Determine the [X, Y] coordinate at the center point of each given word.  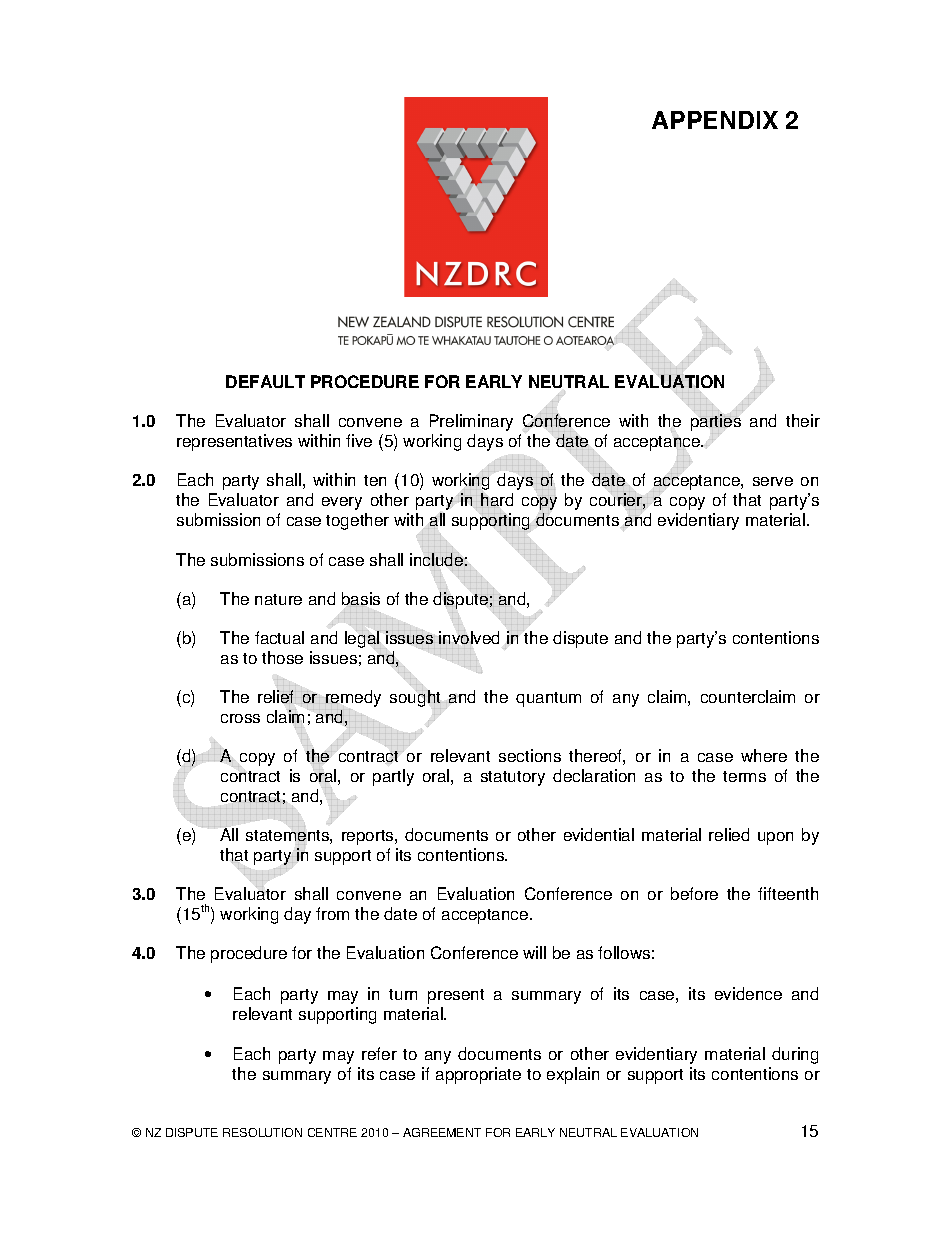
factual [279, 637]
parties [716, 423]
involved [469, 637]
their [803, 420]
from [332, 913]
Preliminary [471, 422]
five [359, 440]
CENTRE [332, 1132]
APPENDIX [715, 120]
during [795, 1055]
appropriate [478, 1075]
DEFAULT [265, 381]
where [764, 755]
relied [729, 834]
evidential [599, 834]
